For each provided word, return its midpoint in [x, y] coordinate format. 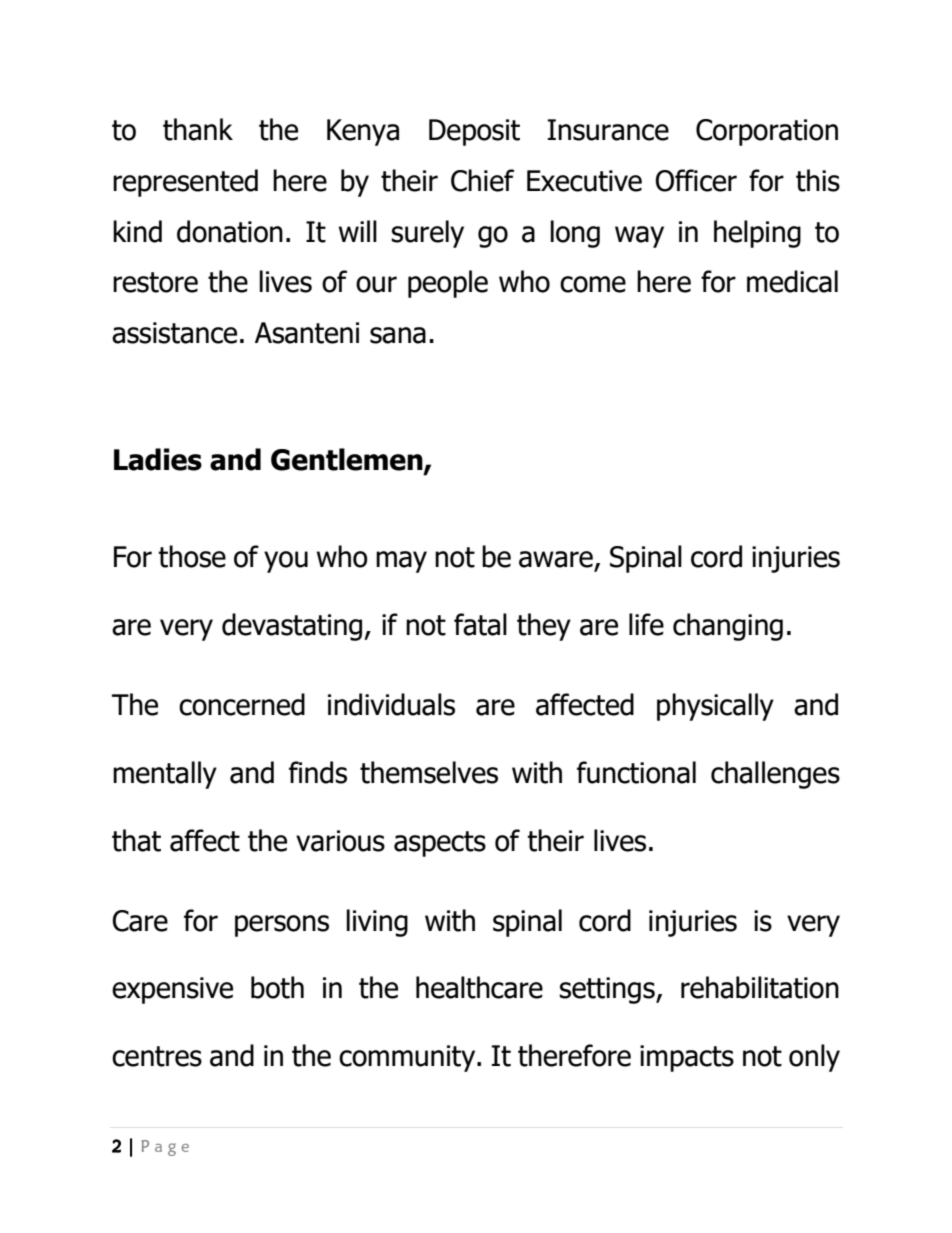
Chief [482, 180]
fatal [480, 624]
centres [157, 1056]
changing [728, 627]
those [192, 556]
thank [198, 129]
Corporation [767, 132]
